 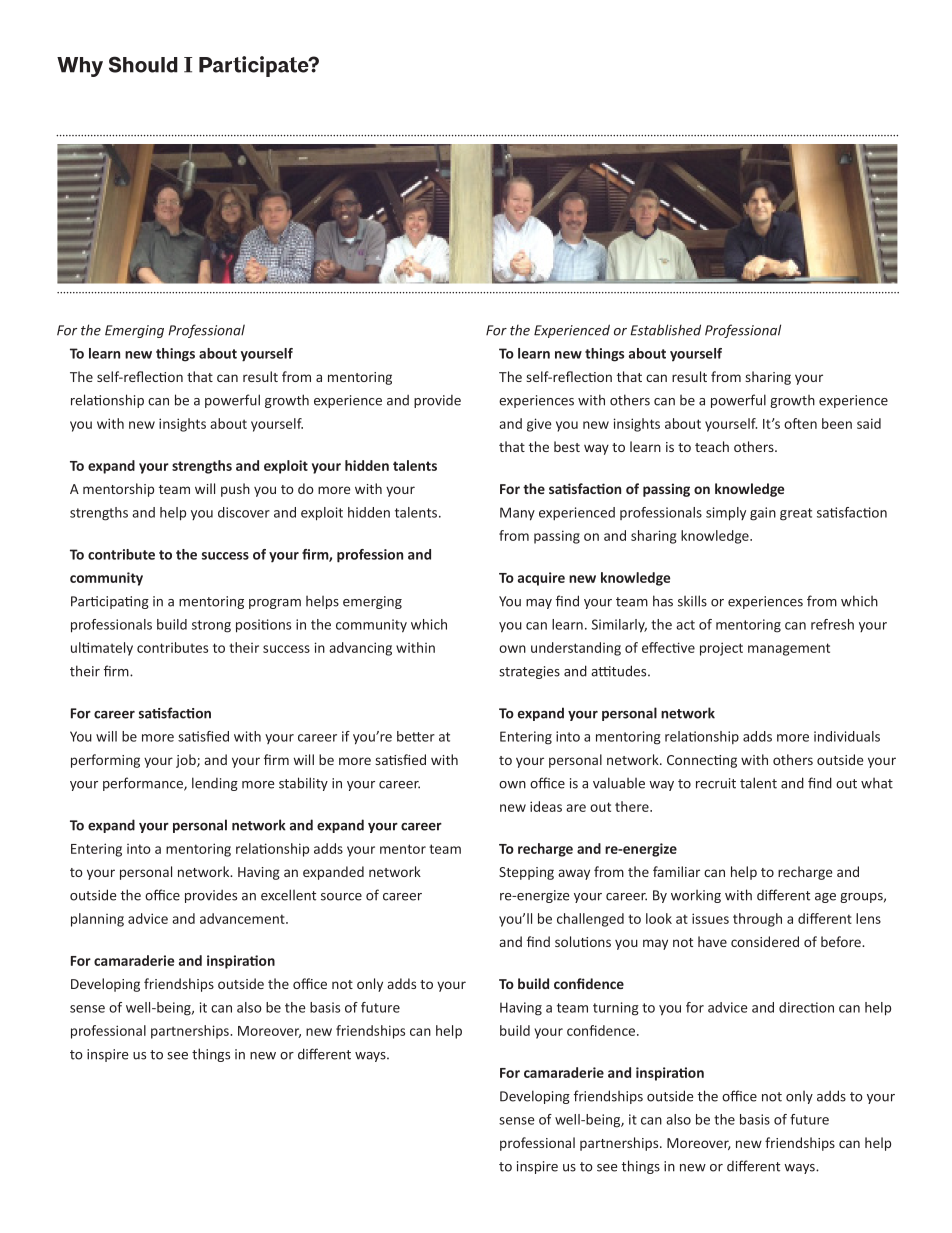 I want to click on Established, so click(x=665, y=330).
